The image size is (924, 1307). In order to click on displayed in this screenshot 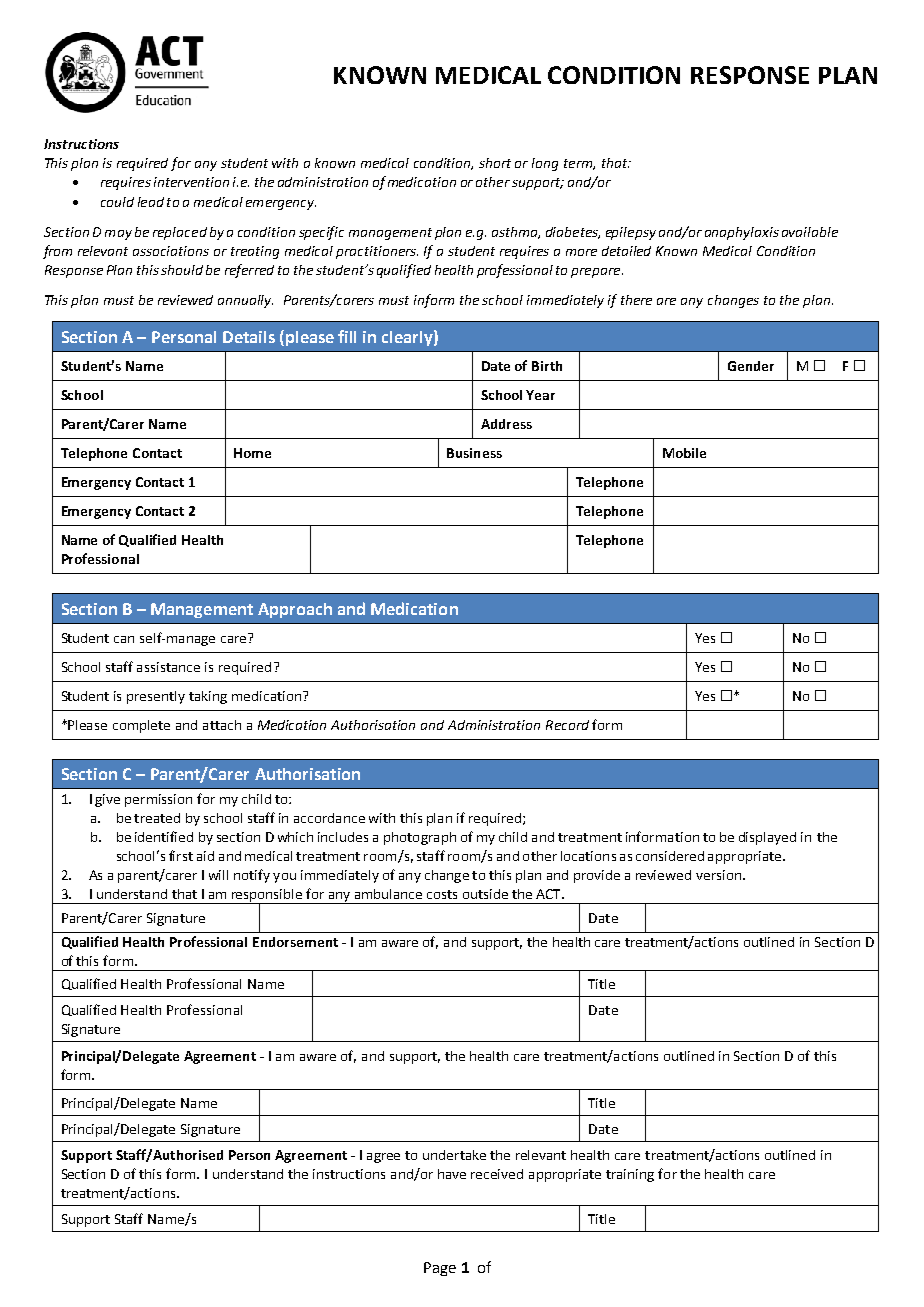, I will do `click(767, 838)`.
